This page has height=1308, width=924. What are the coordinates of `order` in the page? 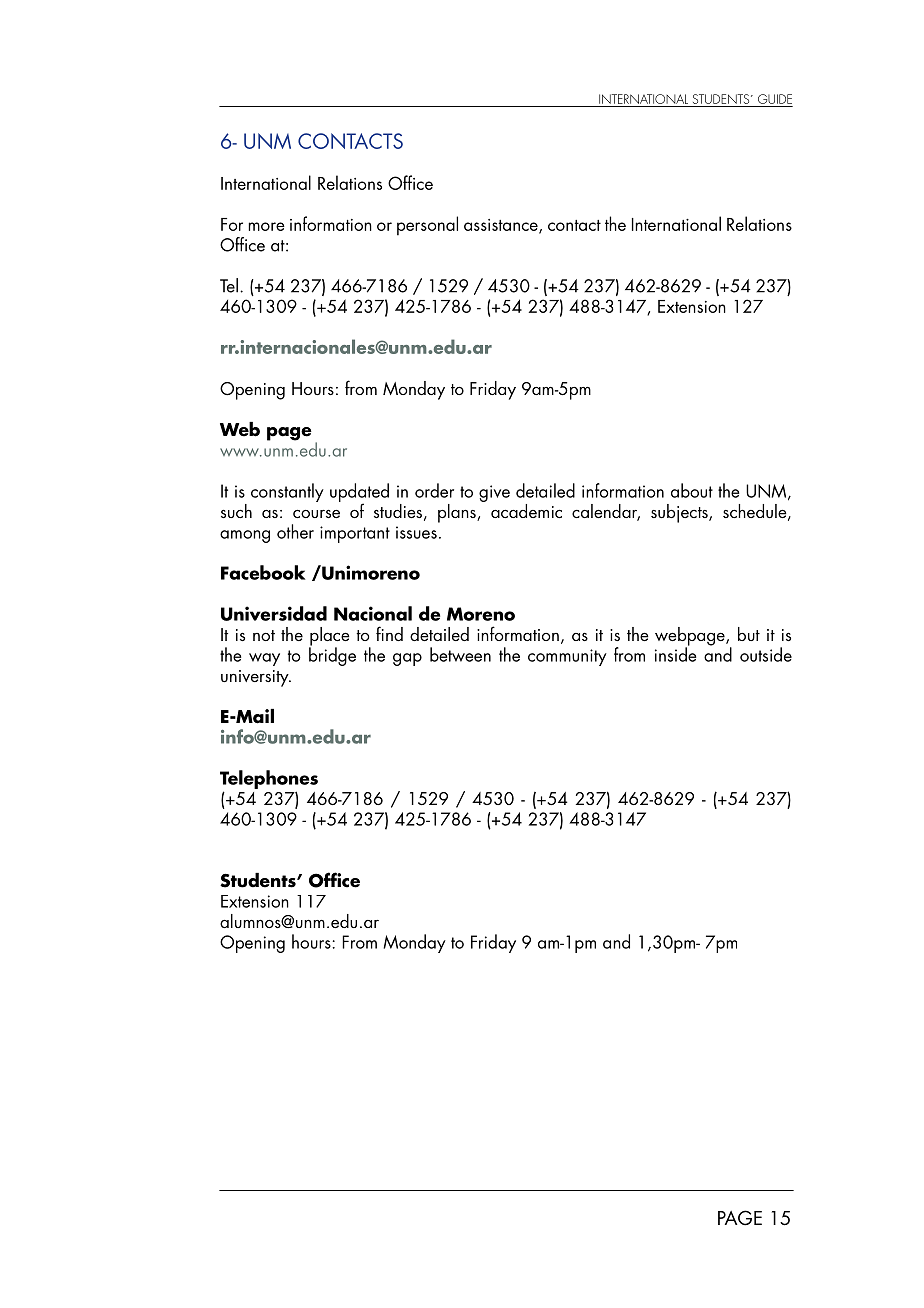 It's located at (434, 490).
